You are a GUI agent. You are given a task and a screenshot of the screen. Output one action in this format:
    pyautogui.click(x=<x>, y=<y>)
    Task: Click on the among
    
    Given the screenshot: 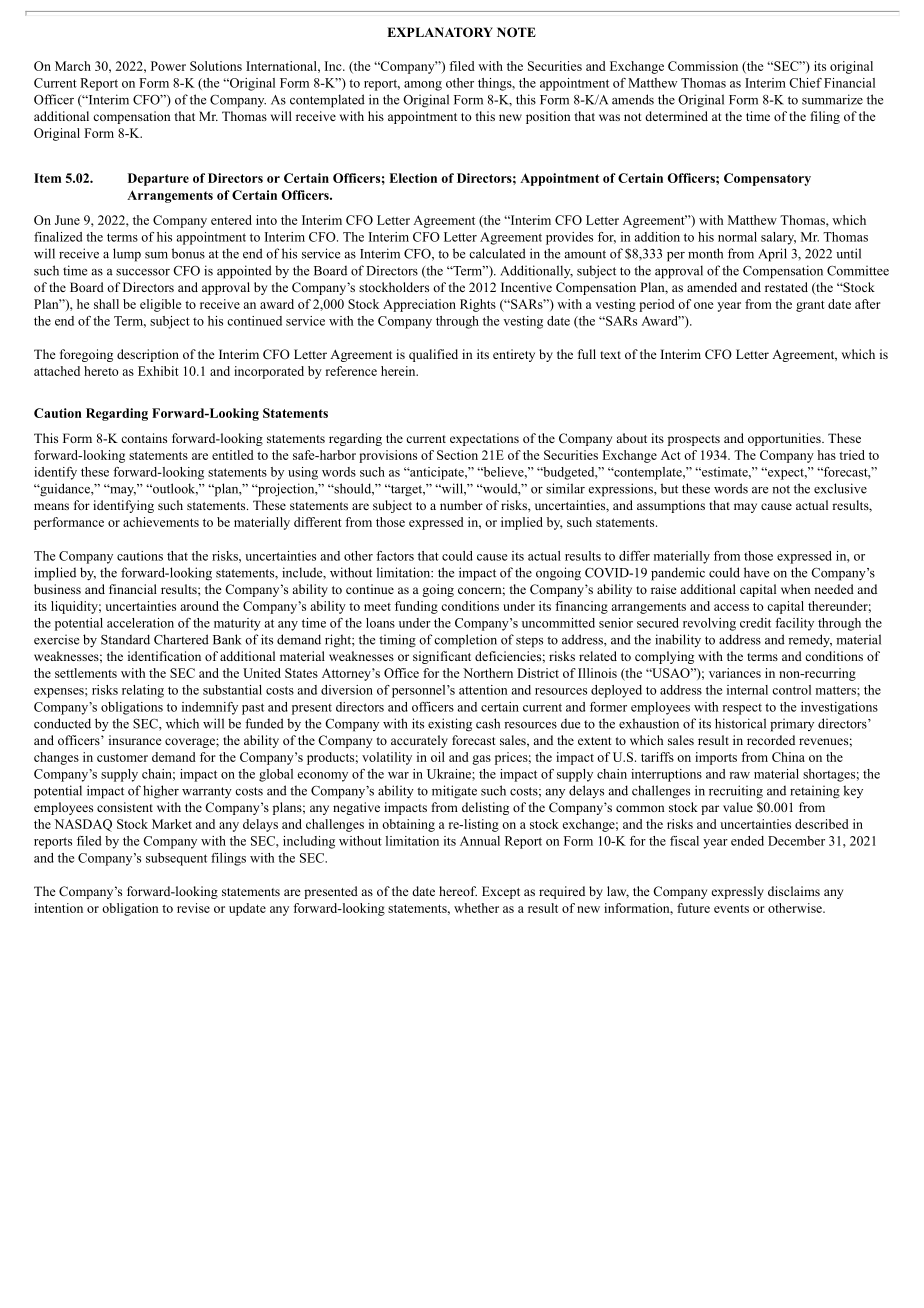 What is the action you would take?
    pyautogui.click(x=423, y=86)
